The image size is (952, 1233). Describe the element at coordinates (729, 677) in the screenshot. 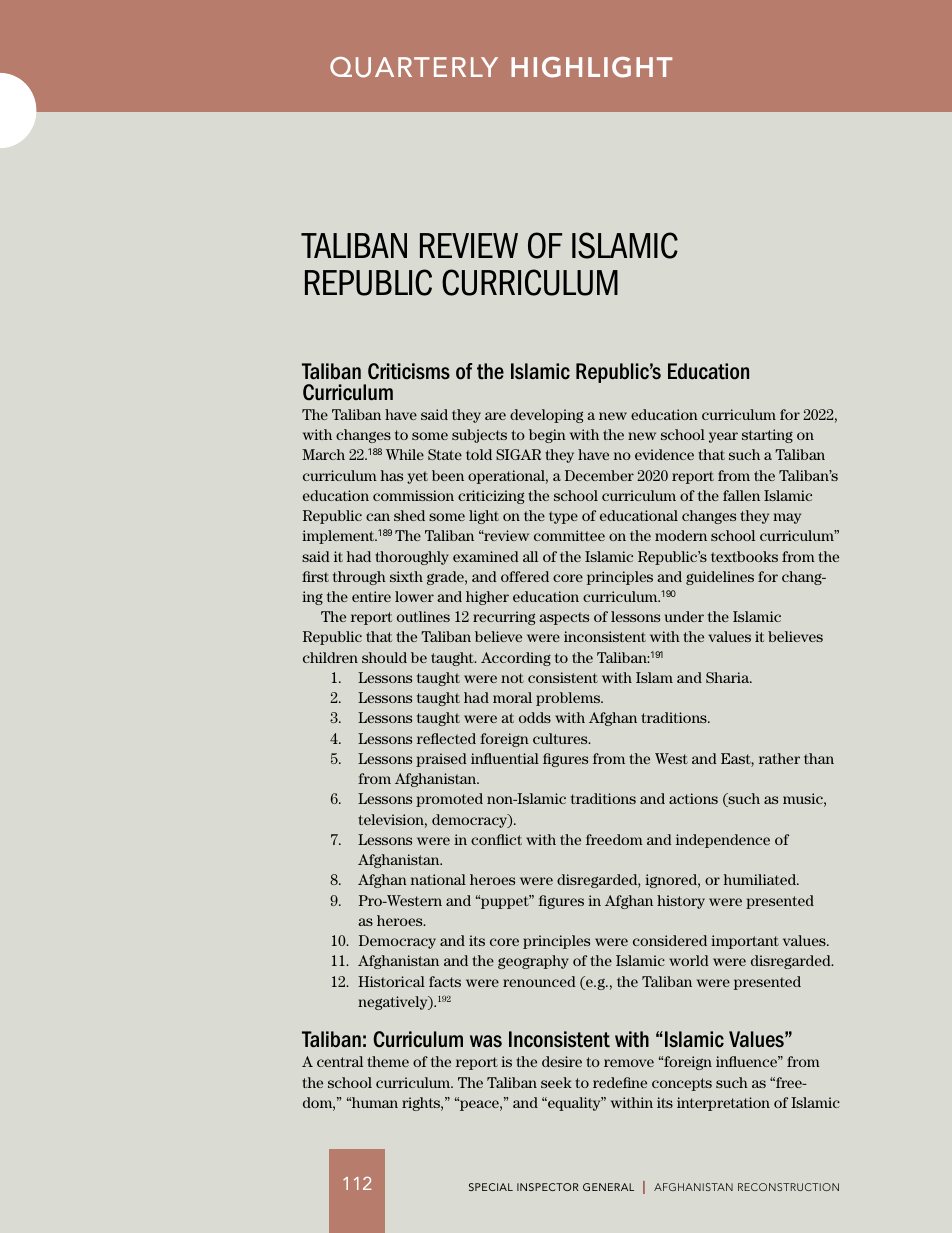

I see `Sharia` at that location.
